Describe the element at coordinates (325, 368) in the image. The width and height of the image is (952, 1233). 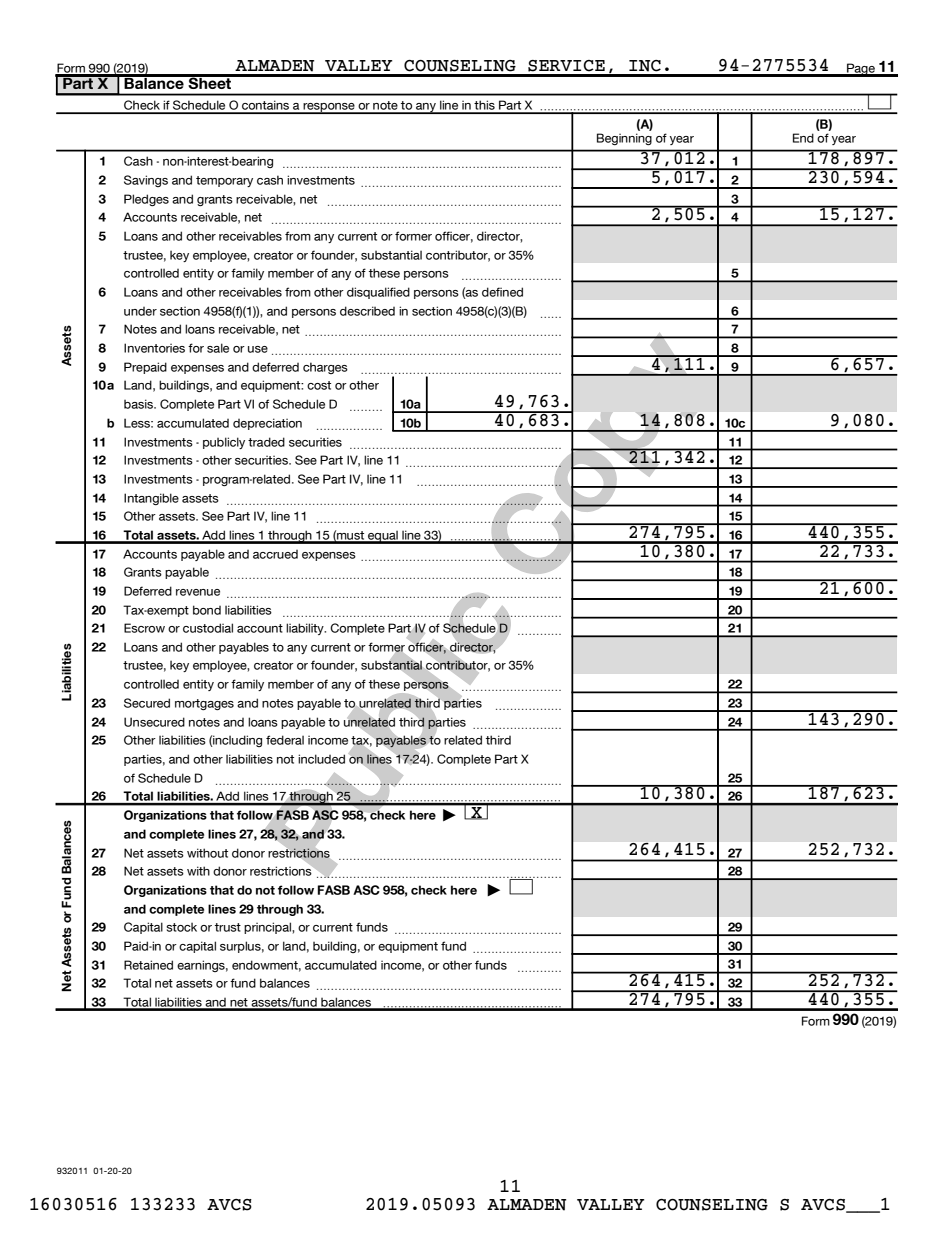
I see `charges` at that location.
